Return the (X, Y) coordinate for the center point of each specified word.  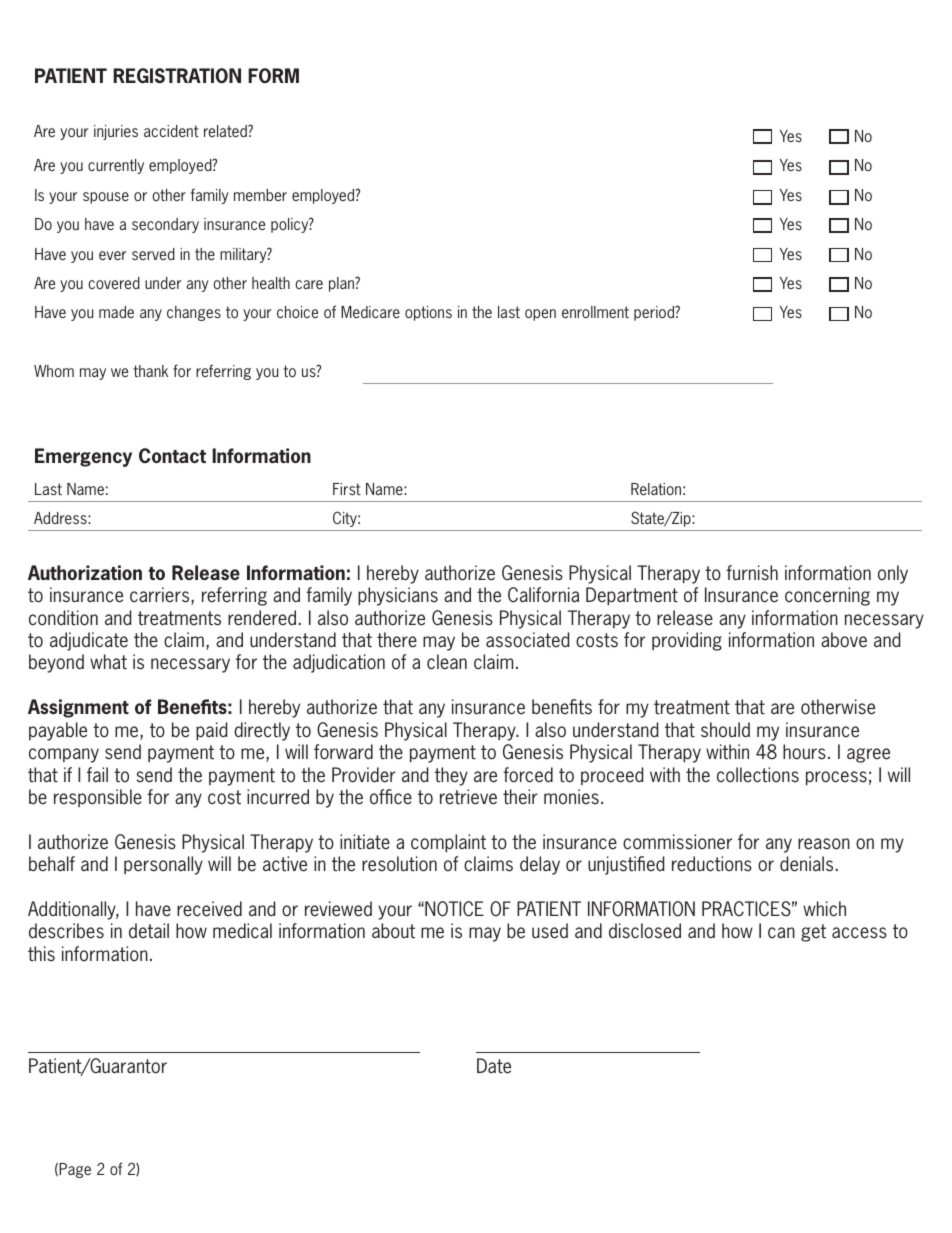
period (655, 313)
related (226, 131)
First (347, 489)
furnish (752, 573)
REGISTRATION (177, 75)
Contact (172, 455)
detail (149, 931)
